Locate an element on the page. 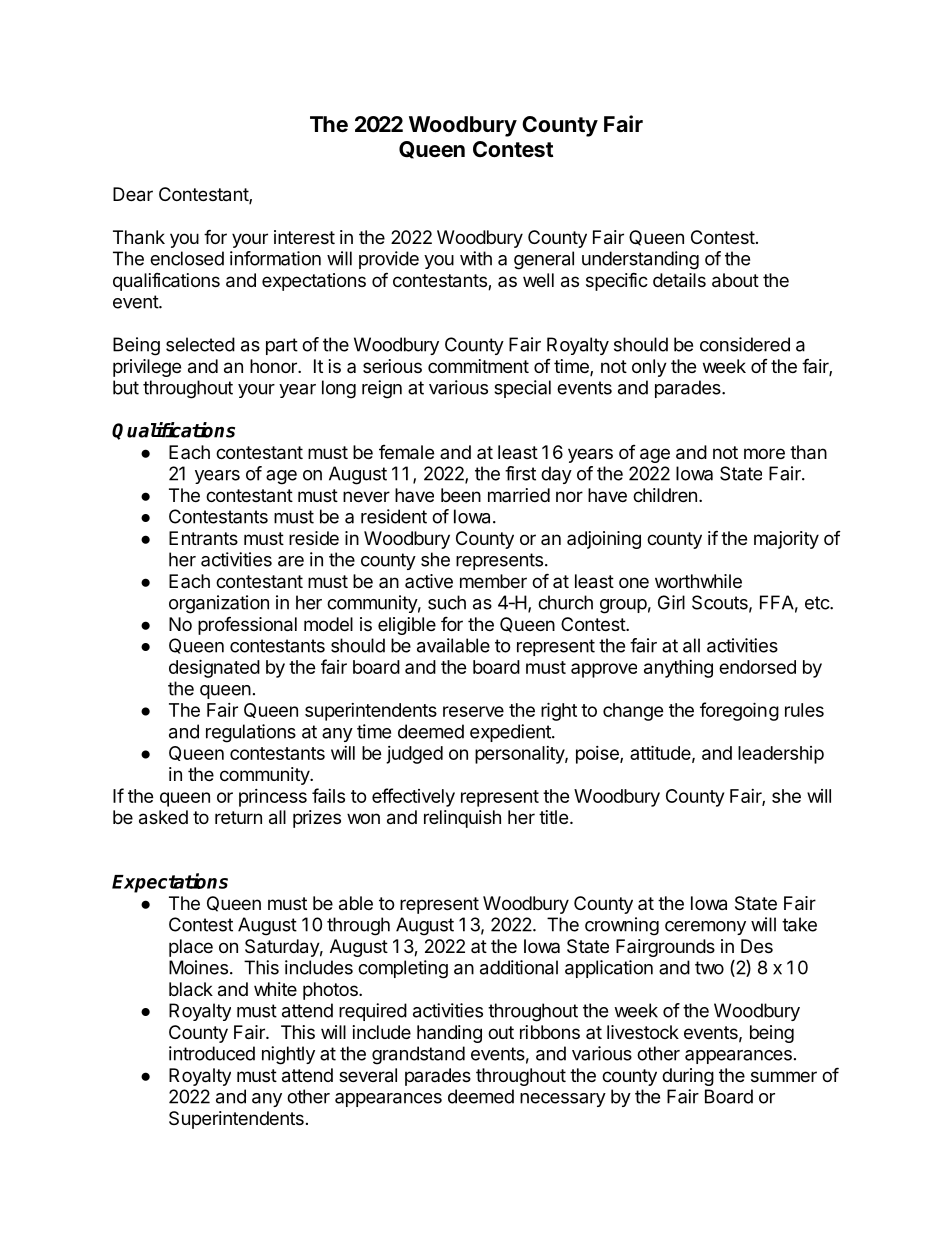 The image size is (952, 1233). about is located at coordinates (735, 280).
